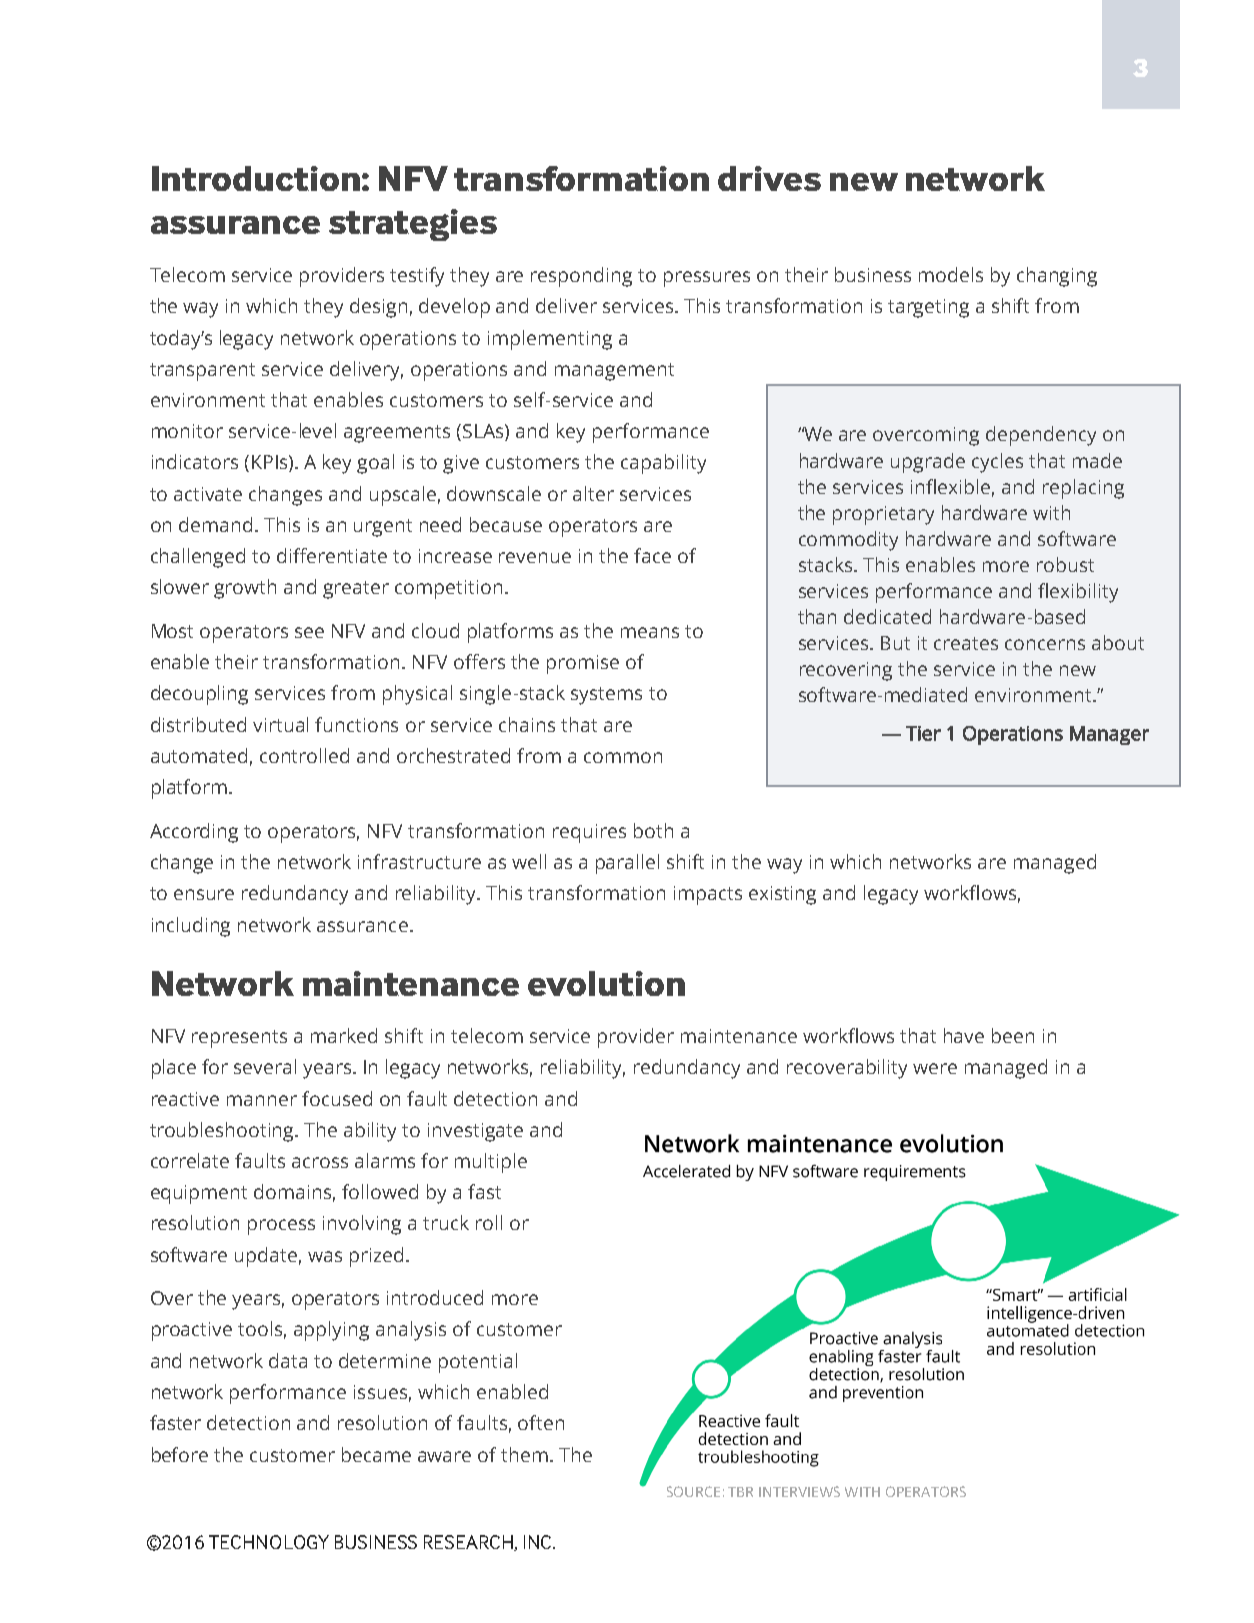 This page has width=1254, height=1623. Describe the element at coordinates (413, 225) in the page. I see `strategies` at that location.
